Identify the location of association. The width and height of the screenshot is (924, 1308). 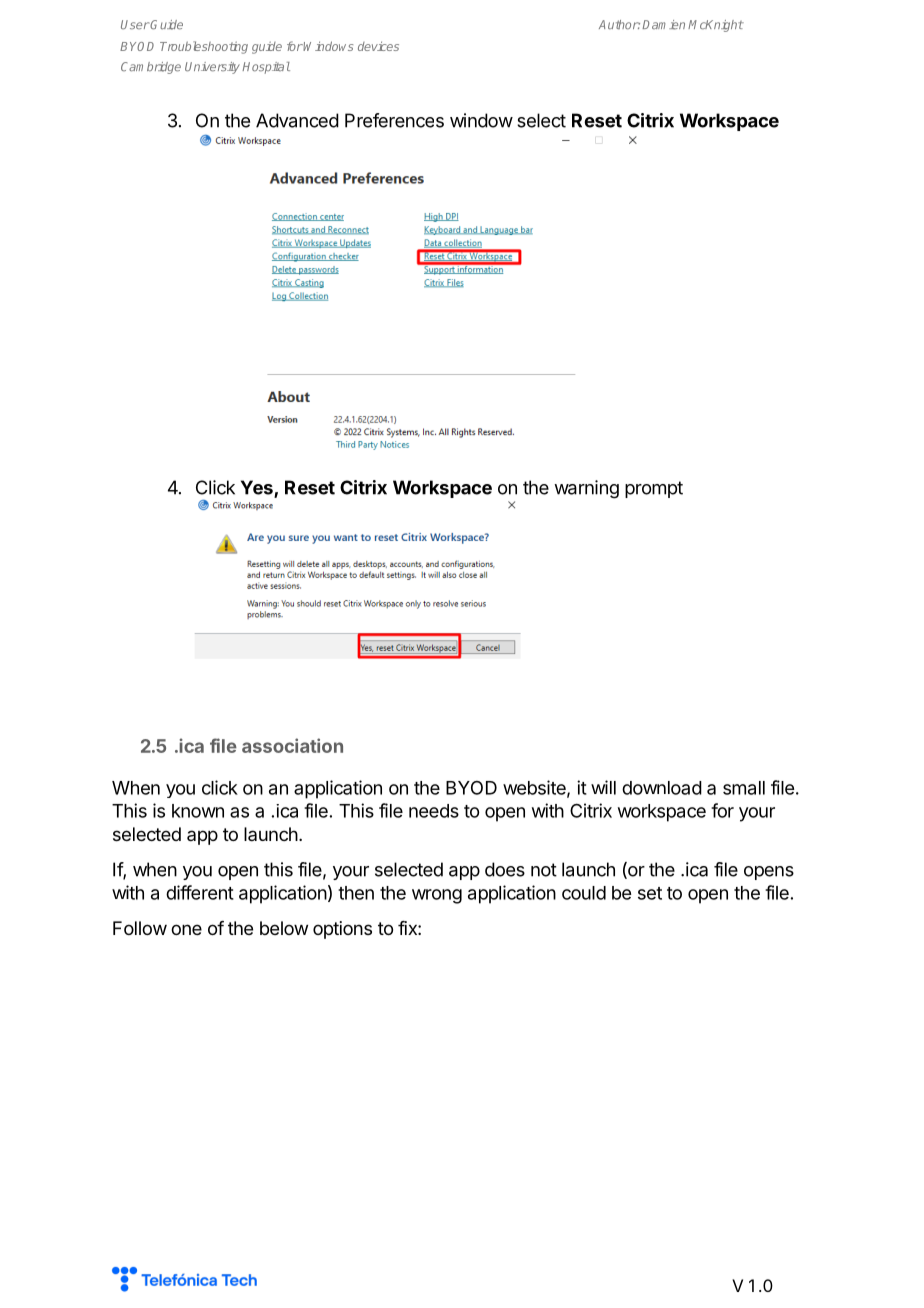
(292, 745).
